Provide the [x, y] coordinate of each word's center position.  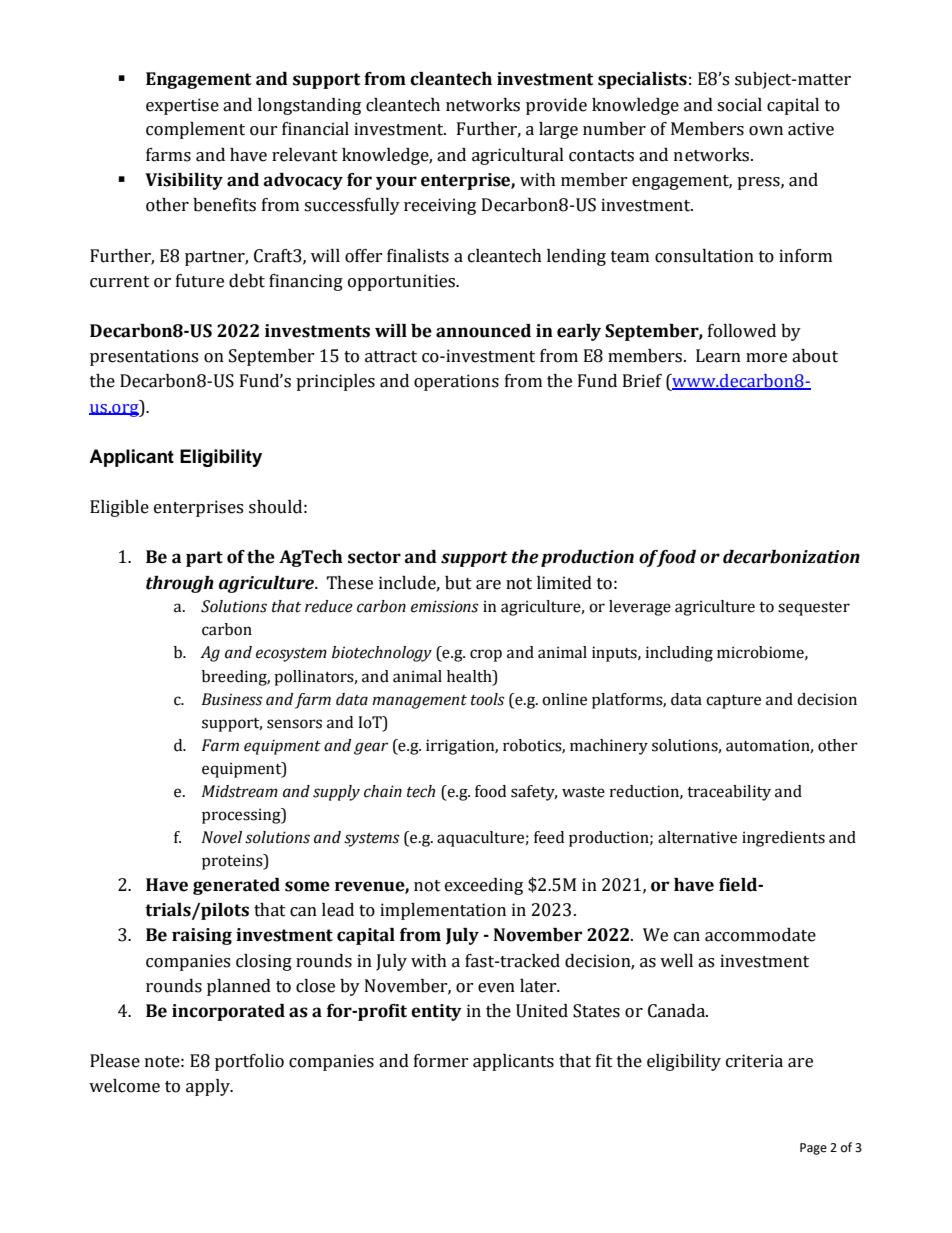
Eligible [119, 508]
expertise [182, 106]
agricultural [518, 156]
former [441, 1061]
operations [456, 382]
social [739, 105]
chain [383, 791]
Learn [718, 356]
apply [209, 1087]
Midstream [240, 791]
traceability [729, 793]
